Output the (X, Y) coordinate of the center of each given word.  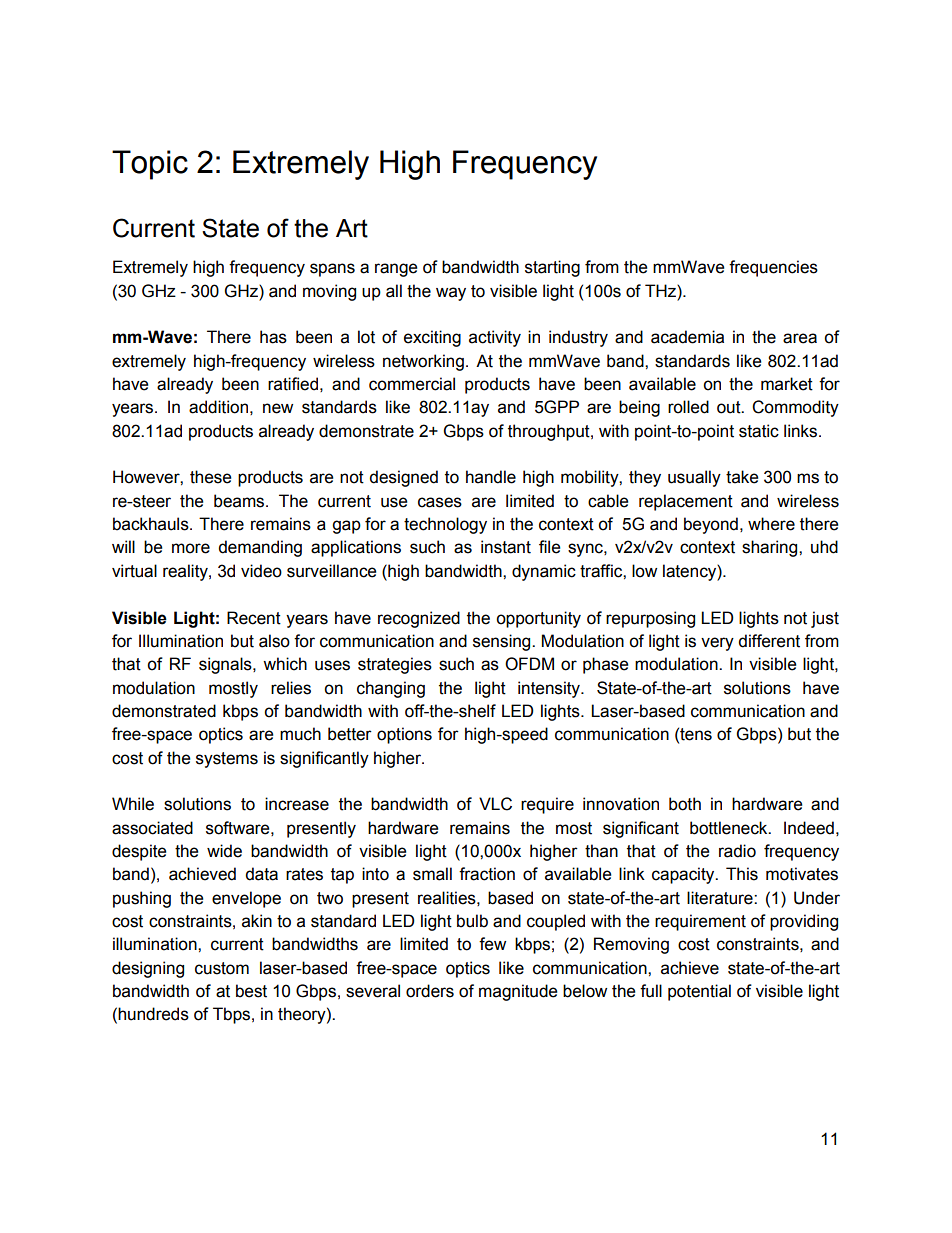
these (210, 477)
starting (552, 268)
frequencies (773, 268)
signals (226, 665)
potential (699, 992)
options (404, 735)
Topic (150, 165)
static (759, 431)
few (492, 944)
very (717, 644)
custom (222, 968)
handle (491, 477)
